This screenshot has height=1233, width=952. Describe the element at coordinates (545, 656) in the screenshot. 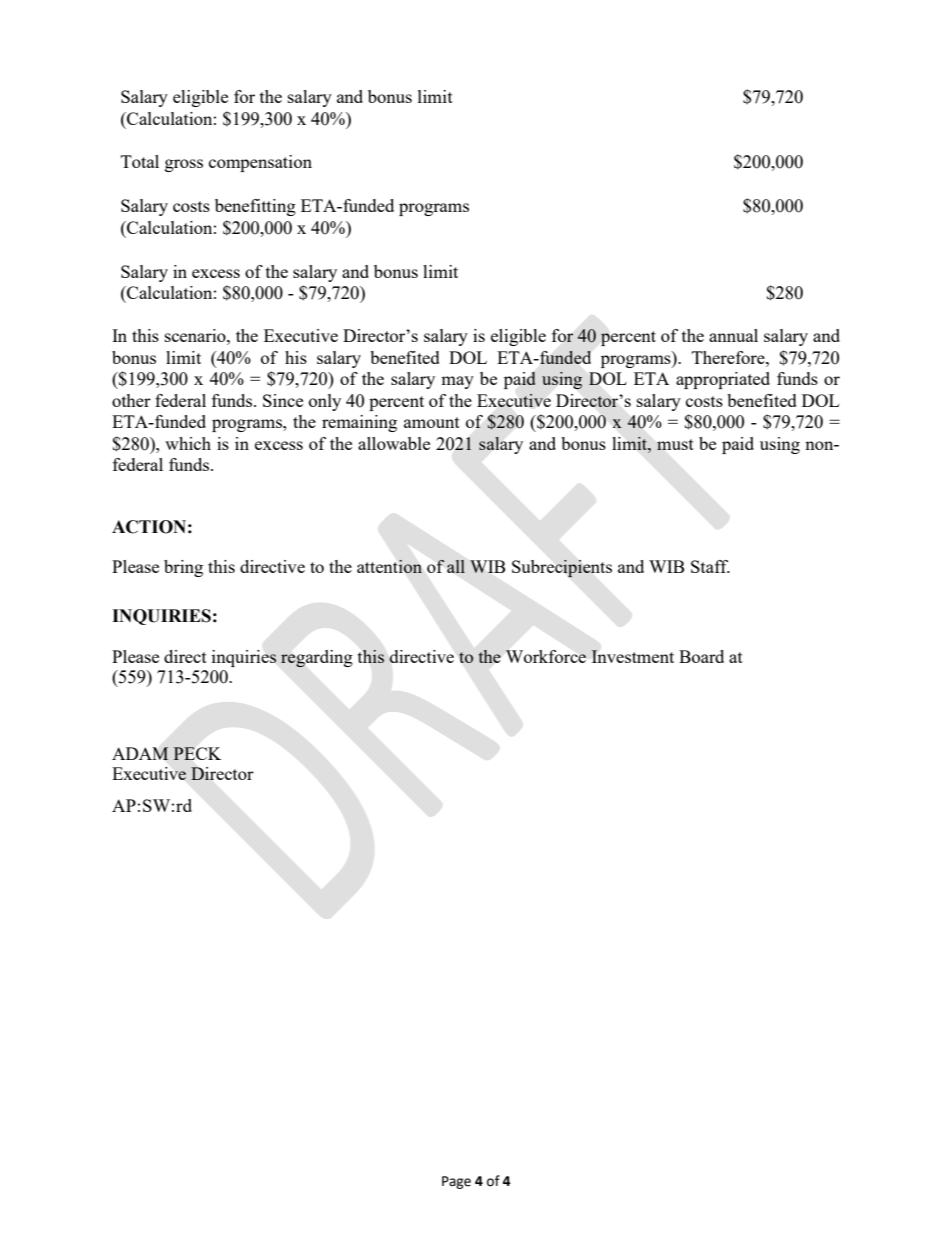

I see `Workforce` at that location.
